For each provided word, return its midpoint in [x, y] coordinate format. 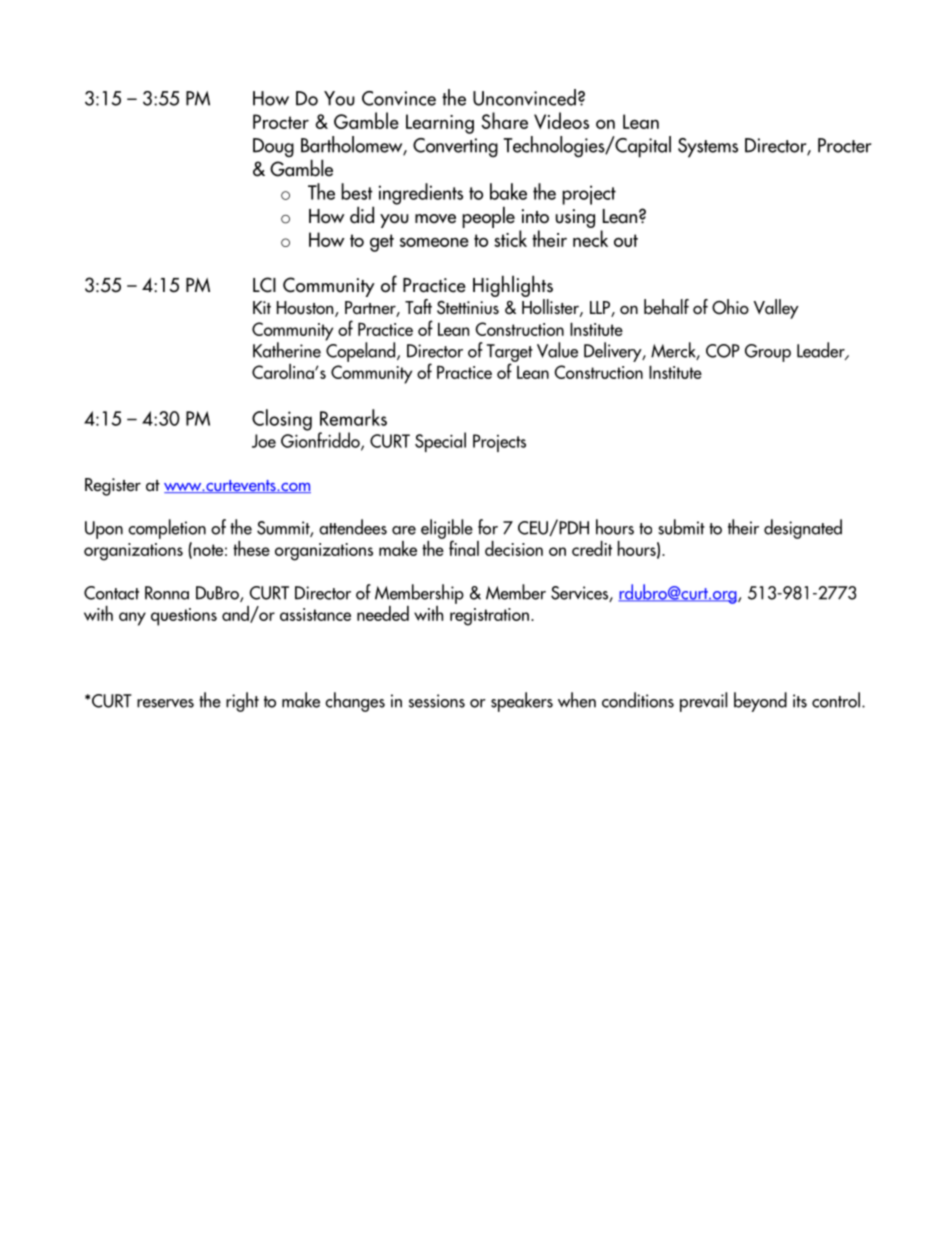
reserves [165, 703]
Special [440, 442]
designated [803, 529]
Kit [262, 307]
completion [167, 529]
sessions [437, 701]
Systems [708, 148]
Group [768, 353]
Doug [273, 147]
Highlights [513, 286]
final [464, 548]
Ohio [730, 307]
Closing [282, 420]
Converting [455, 147]
